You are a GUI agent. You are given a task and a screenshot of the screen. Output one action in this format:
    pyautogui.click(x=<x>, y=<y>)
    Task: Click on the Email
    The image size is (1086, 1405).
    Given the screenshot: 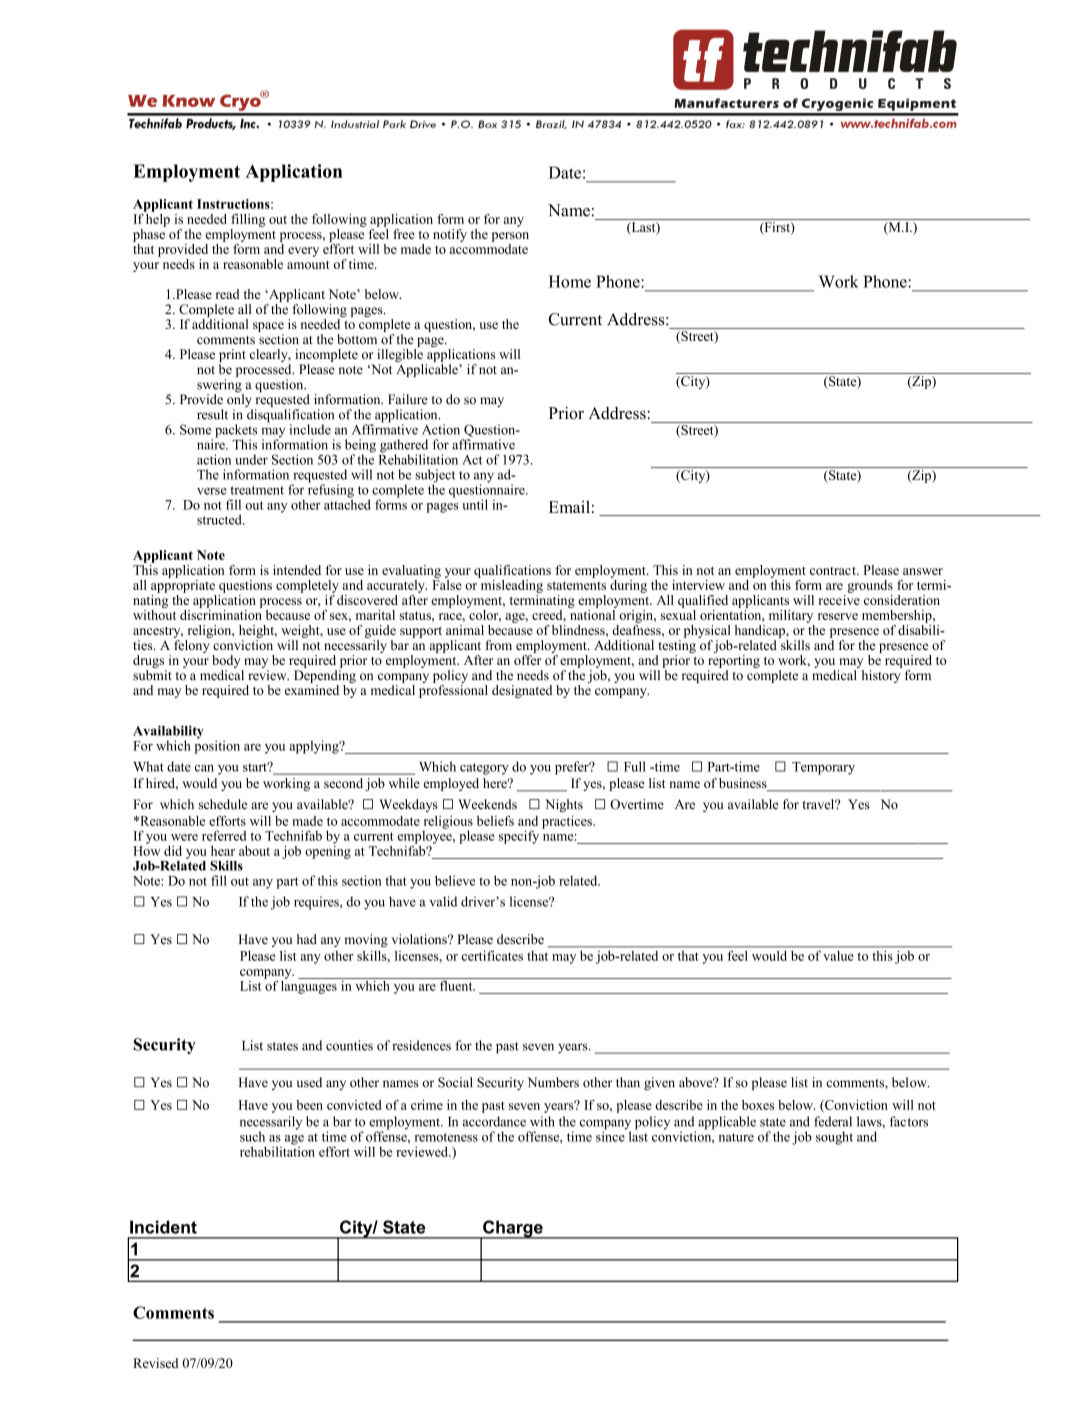 What is the action you would take?
    pyautogui.click(x=569, y=506)
